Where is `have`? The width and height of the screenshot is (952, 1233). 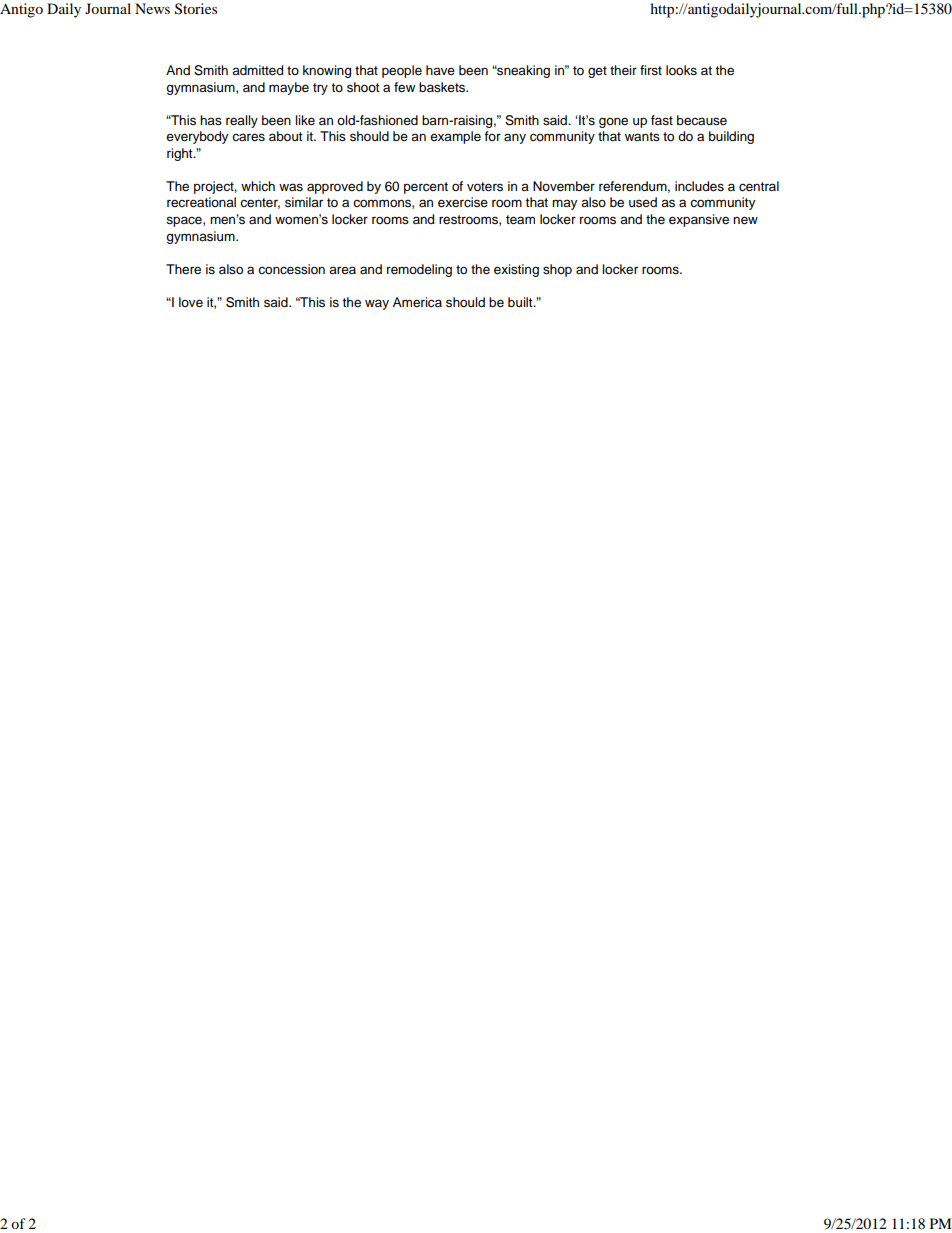 have is located at coordinates (440, 70).
